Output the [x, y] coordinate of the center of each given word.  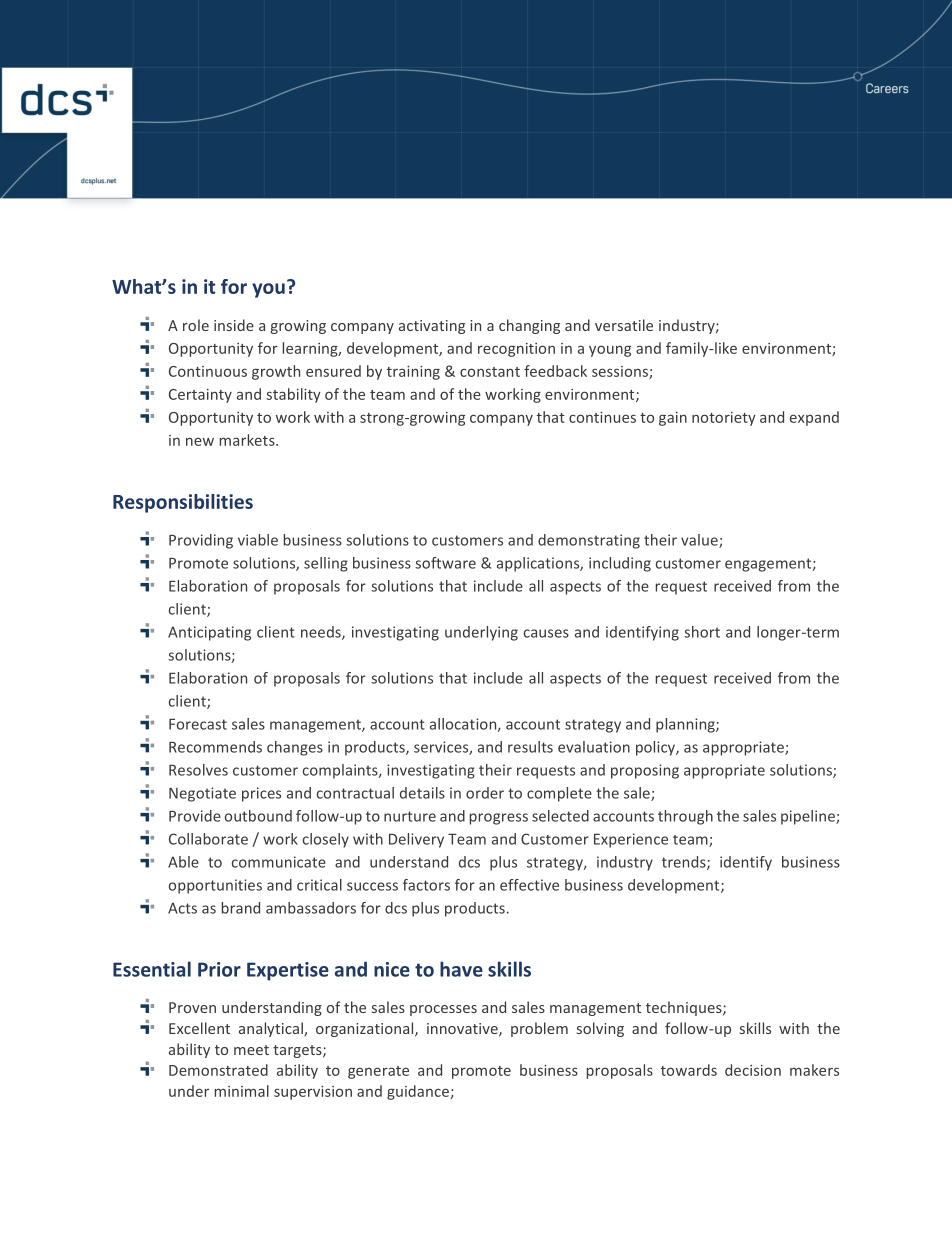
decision [753, 1070]
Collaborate [208, 839]
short [702, 632]
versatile [624, 325]
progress [499, 819]
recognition [516, 350]
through [685, 817]
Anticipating [209, 633]
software [445, 563]
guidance [418, 1092]
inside [234, 325]
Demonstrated [218, 1070]
